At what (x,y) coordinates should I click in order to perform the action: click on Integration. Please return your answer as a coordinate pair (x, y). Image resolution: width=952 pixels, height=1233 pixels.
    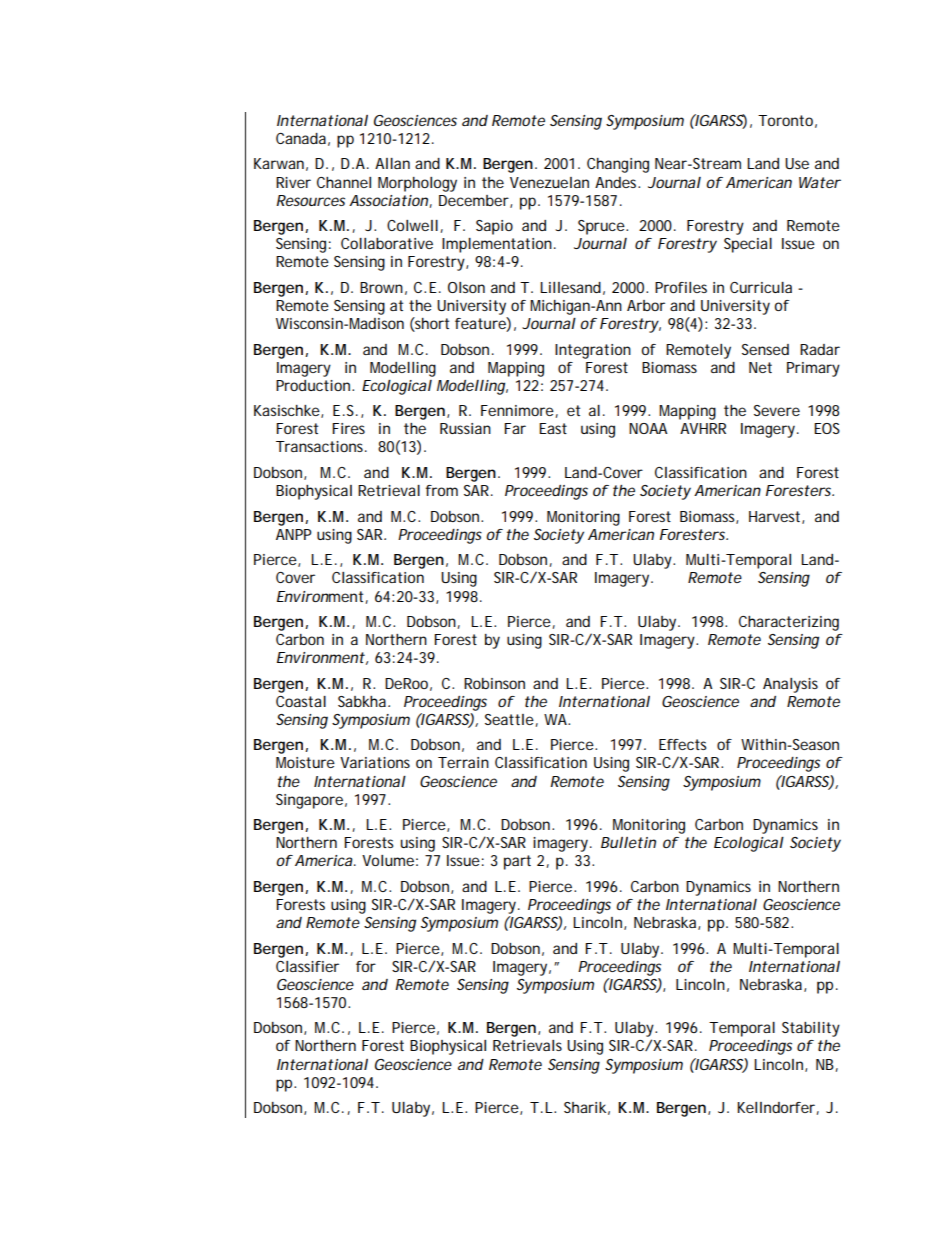
    Looking at the image, I should click on (593, 351).
